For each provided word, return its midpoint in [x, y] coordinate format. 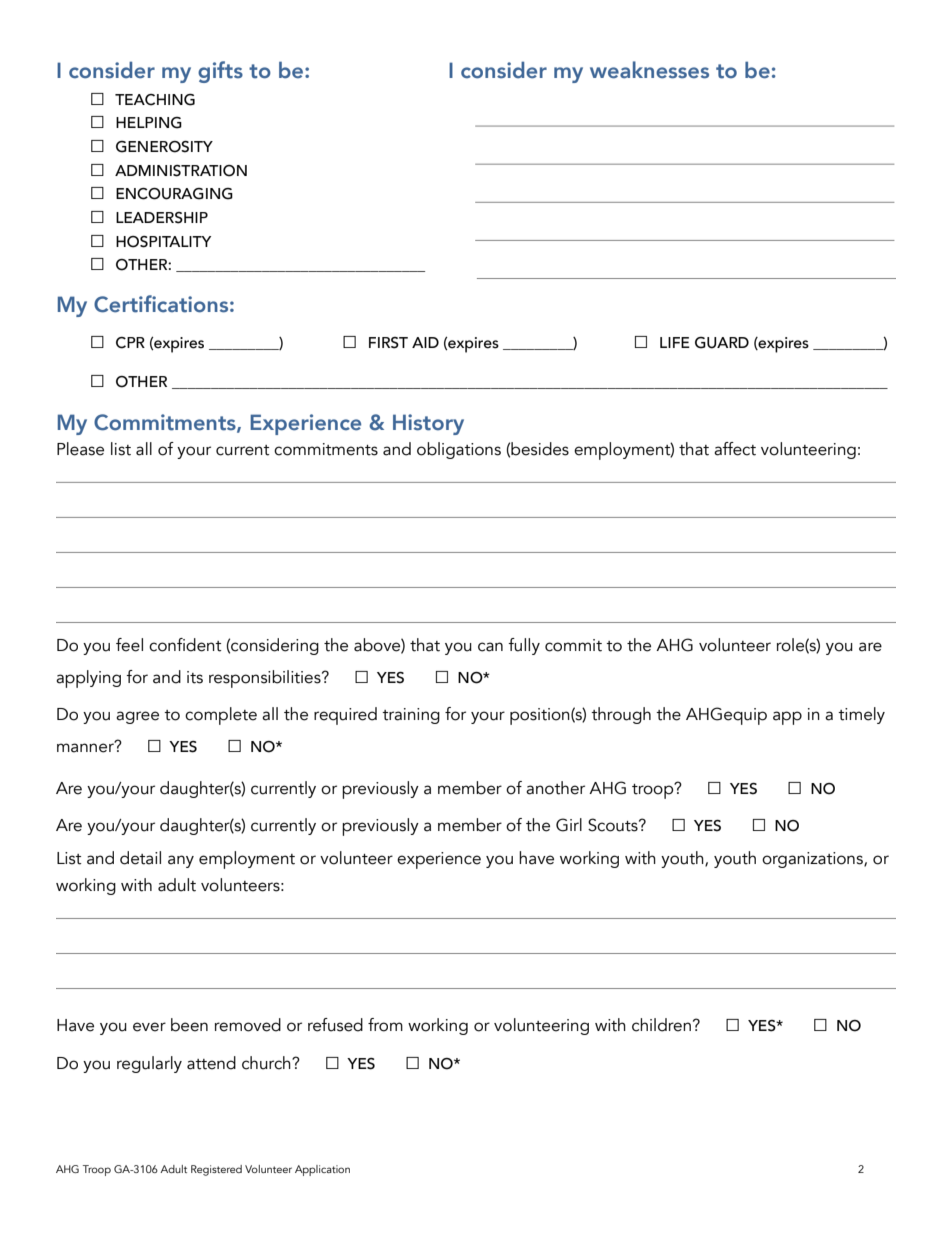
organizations [813, 860]
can [490, 647]
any [181, 861]
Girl [569, 825]
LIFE [675, 342]
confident [185, 645]
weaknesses [649, 70]
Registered [216, 1170]
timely [861, 715]
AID [425, 342]
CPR [130, 343]
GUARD [722, 343]
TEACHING [155, 100]
